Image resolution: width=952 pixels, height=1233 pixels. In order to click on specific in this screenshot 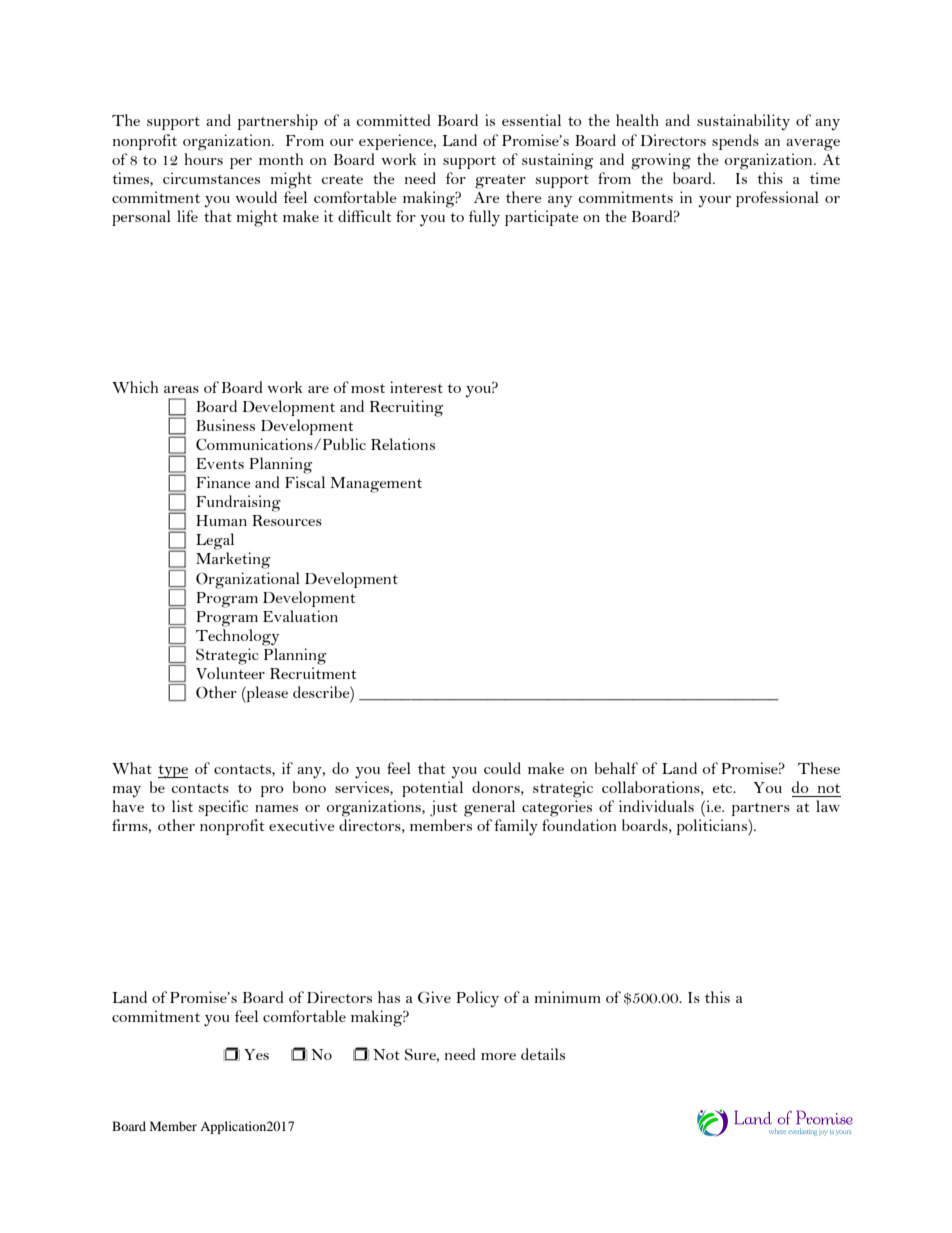, I will do `click(223, 808)`.
